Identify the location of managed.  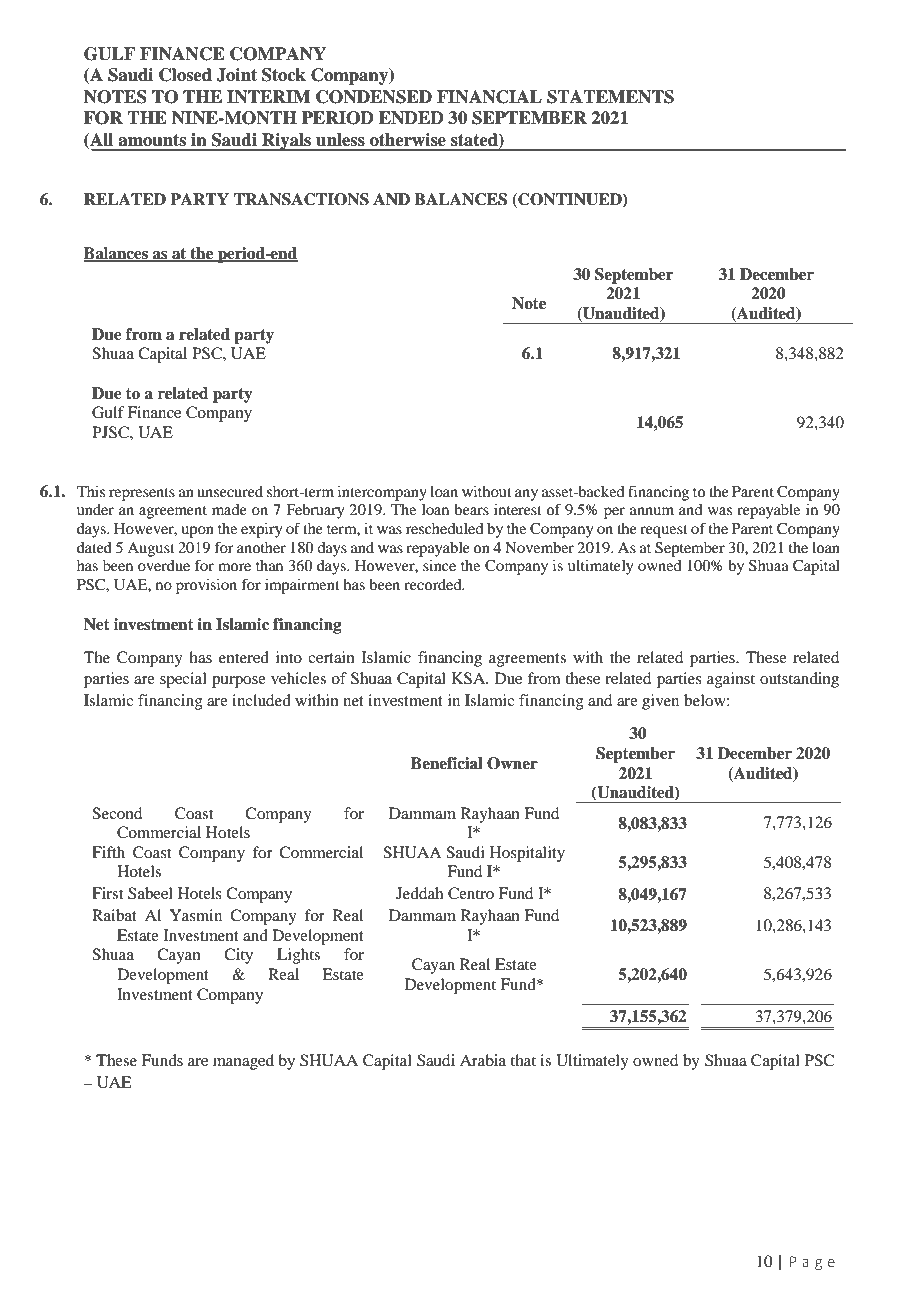
(243, 1062).
